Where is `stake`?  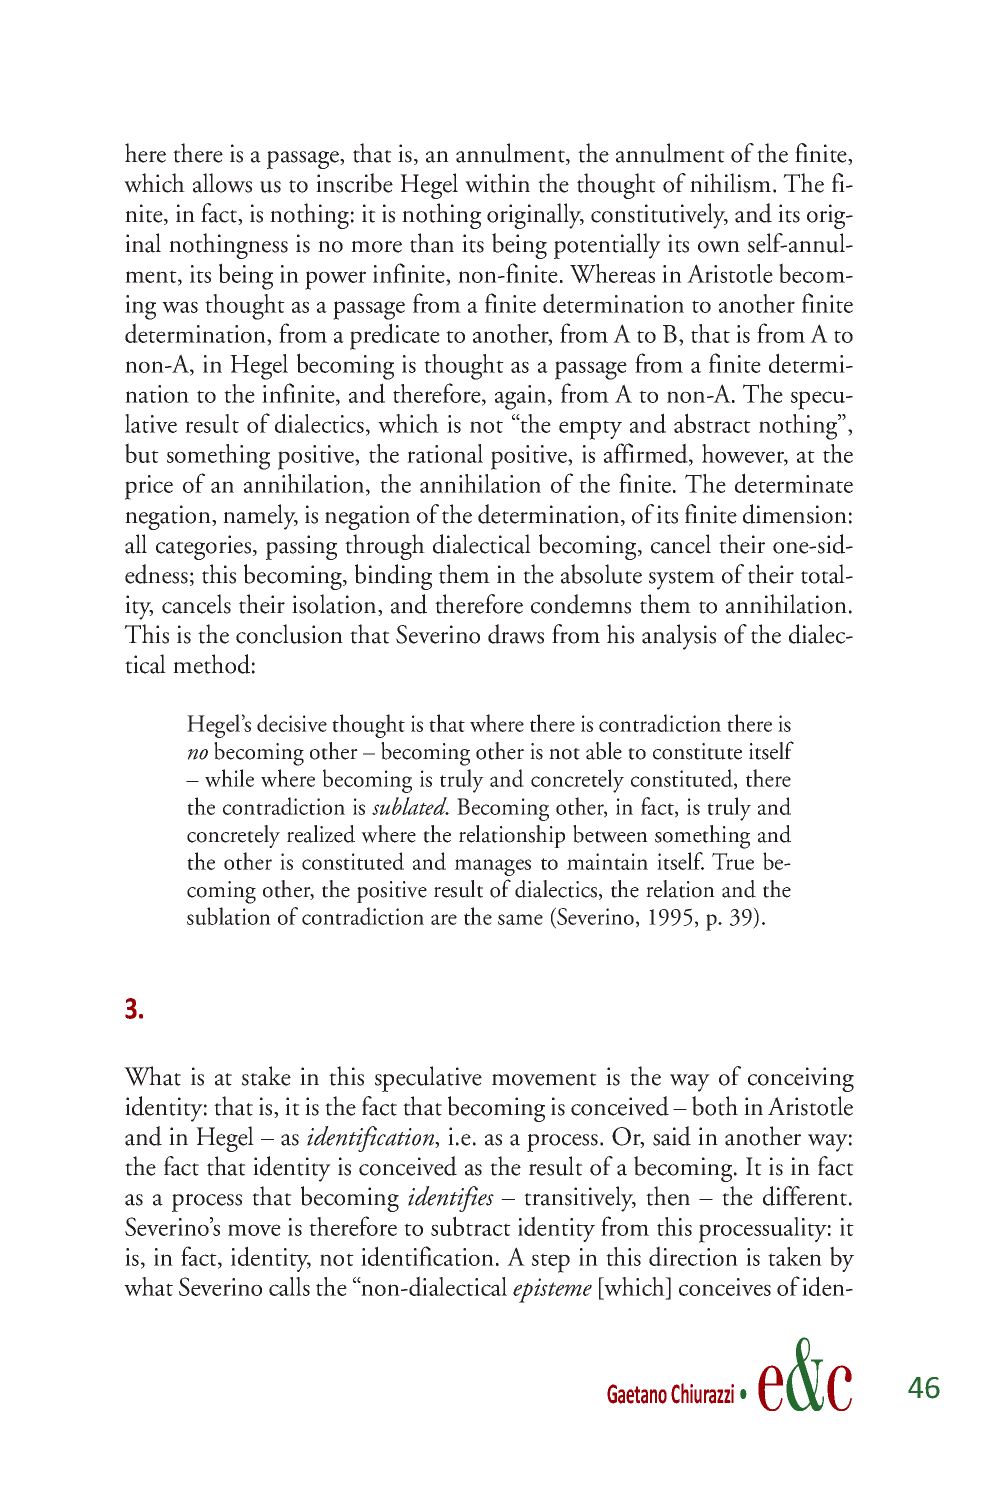
stake is located at coordinates (266, 1076).
